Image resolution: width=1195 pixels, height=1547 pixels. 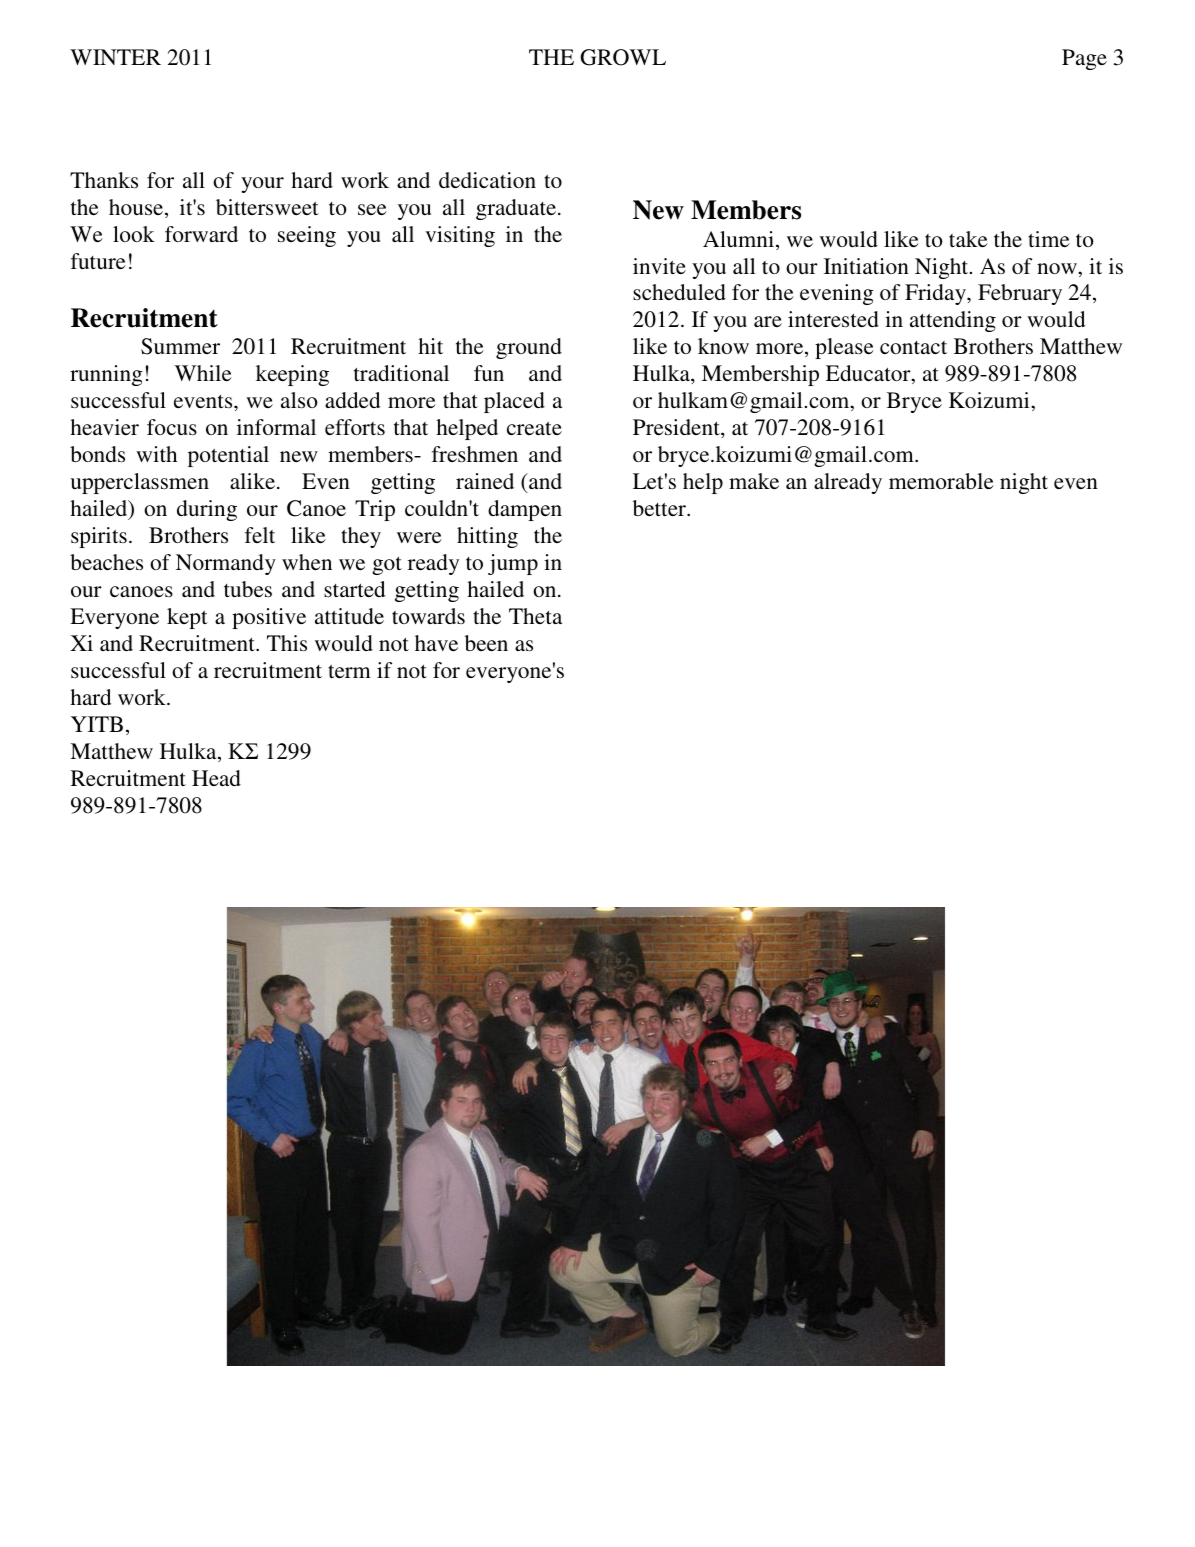 I want to click on GROWL, so click(x=623, y=57).
